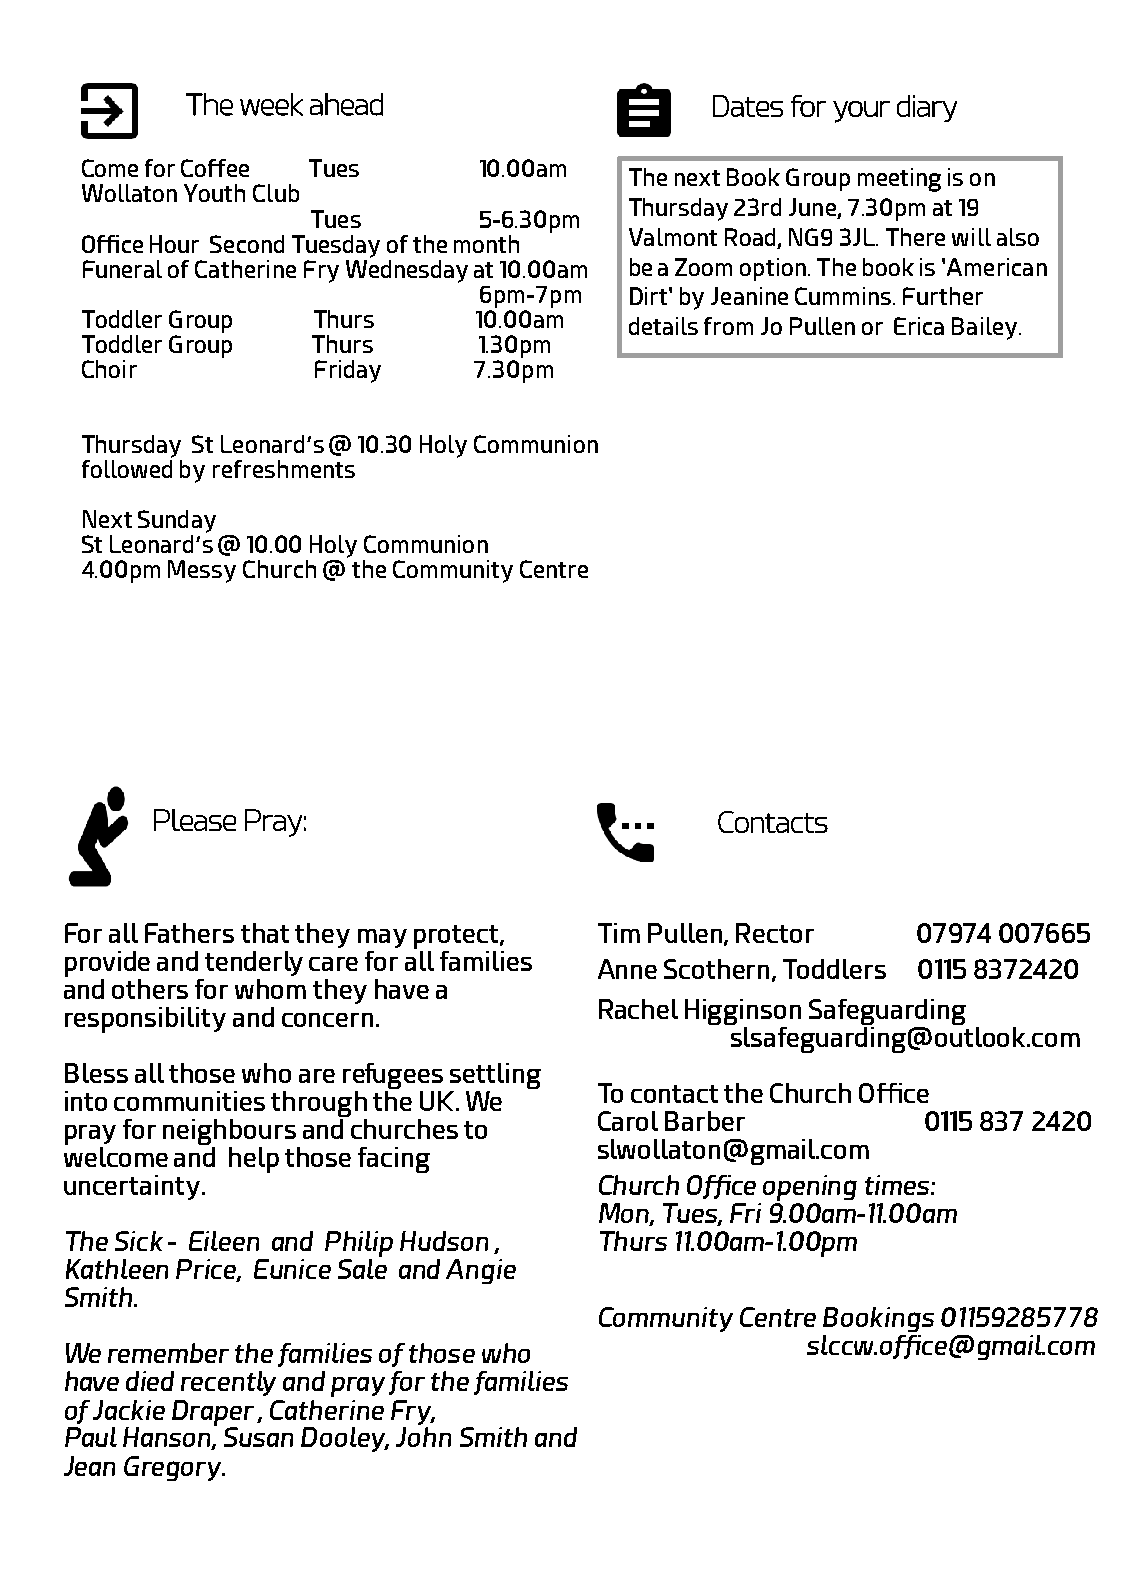  Describe the element at coordinates (986, 328) in the screenshot. I see `Bailey` at that location.
